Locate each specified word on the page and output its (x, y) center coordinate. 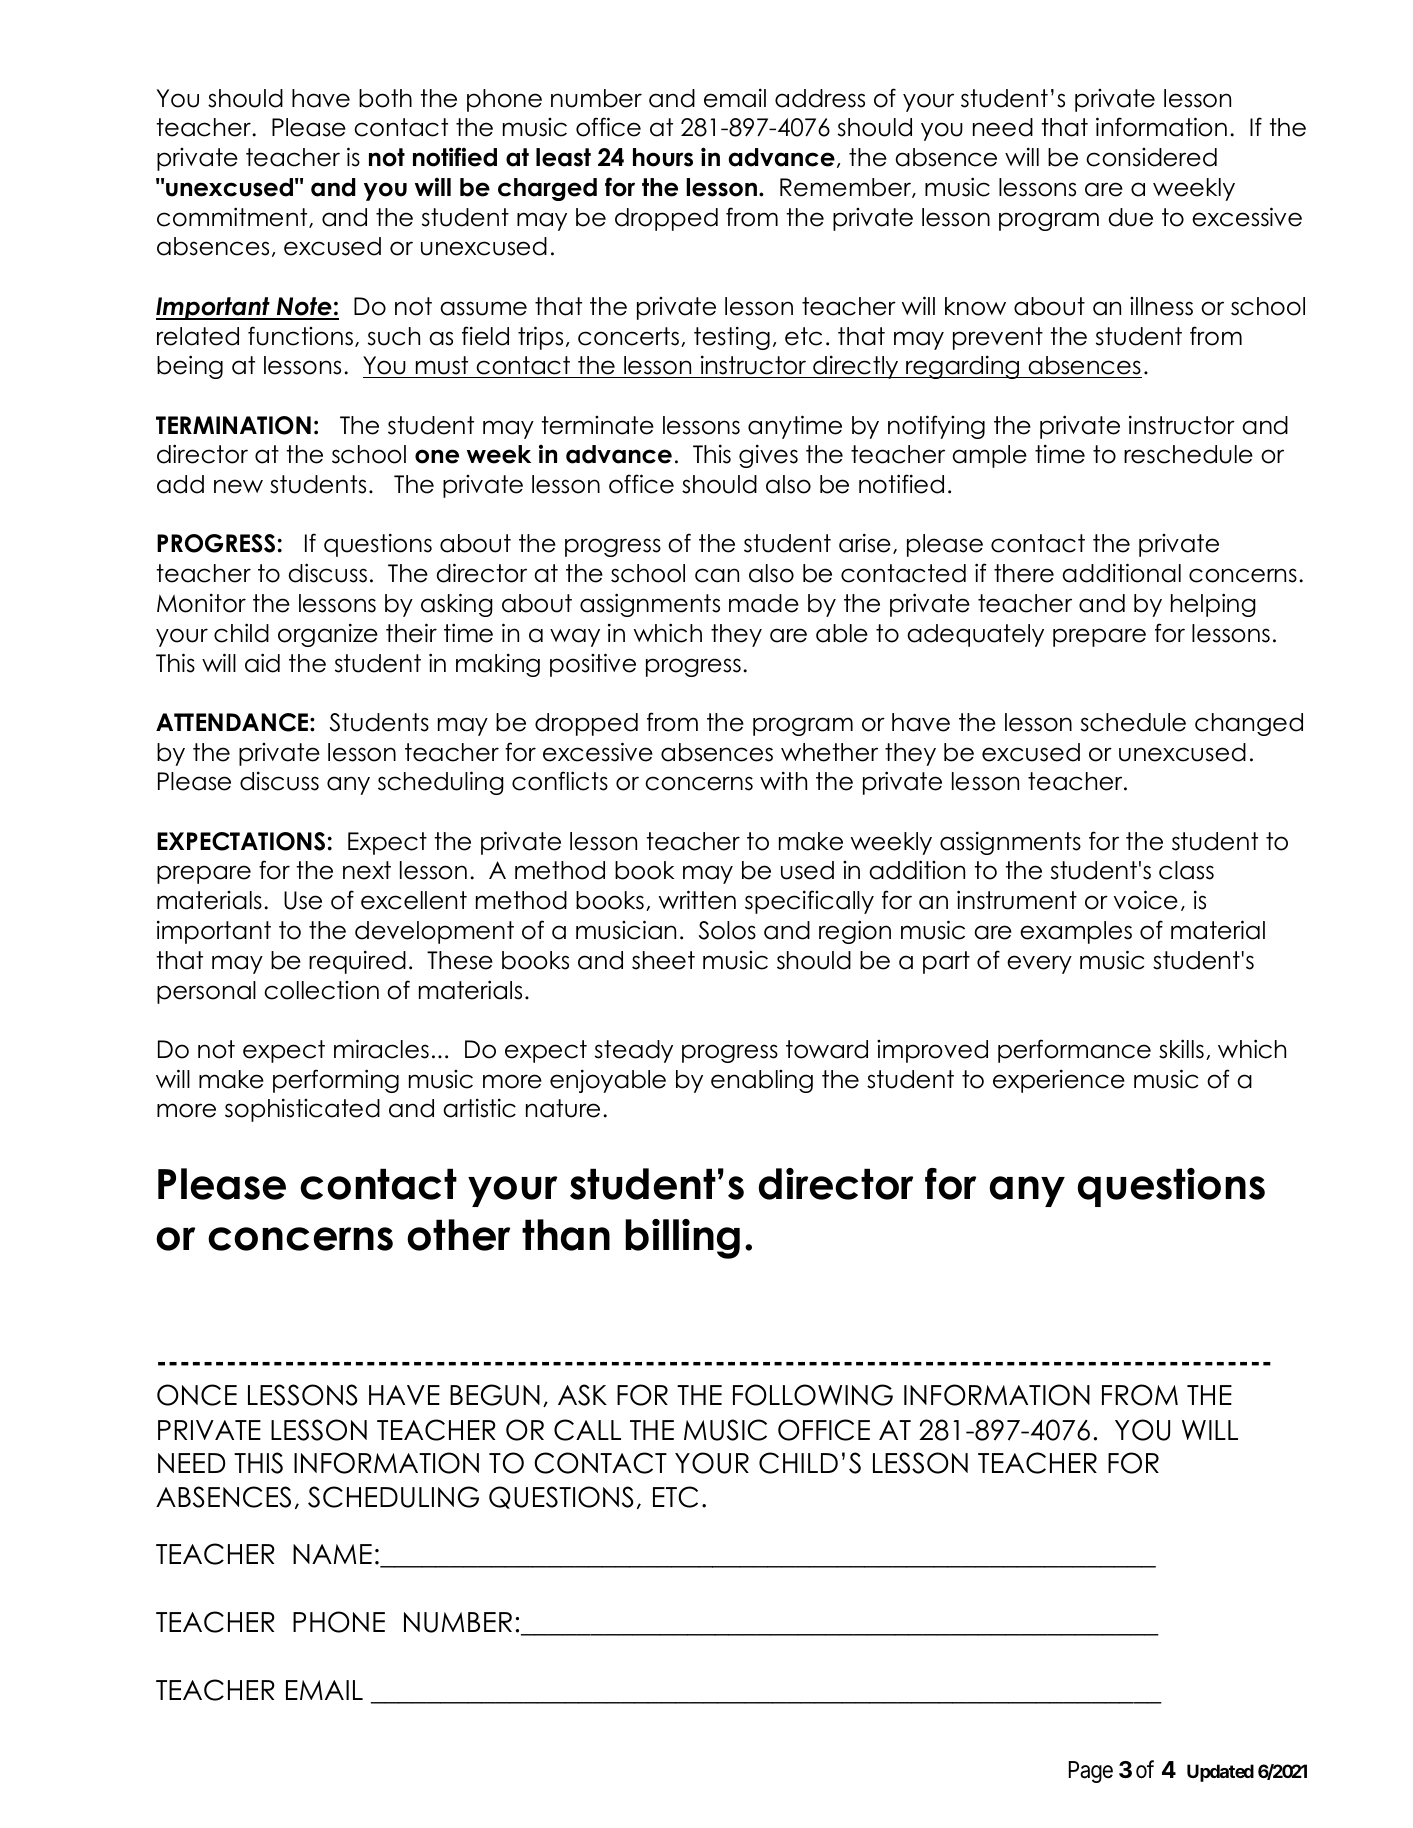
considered (1151, 157)
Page (1091, 1772)
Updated (1220, 1773)
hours (663, 157)
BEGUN (495, 1395)
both (385, 98)
